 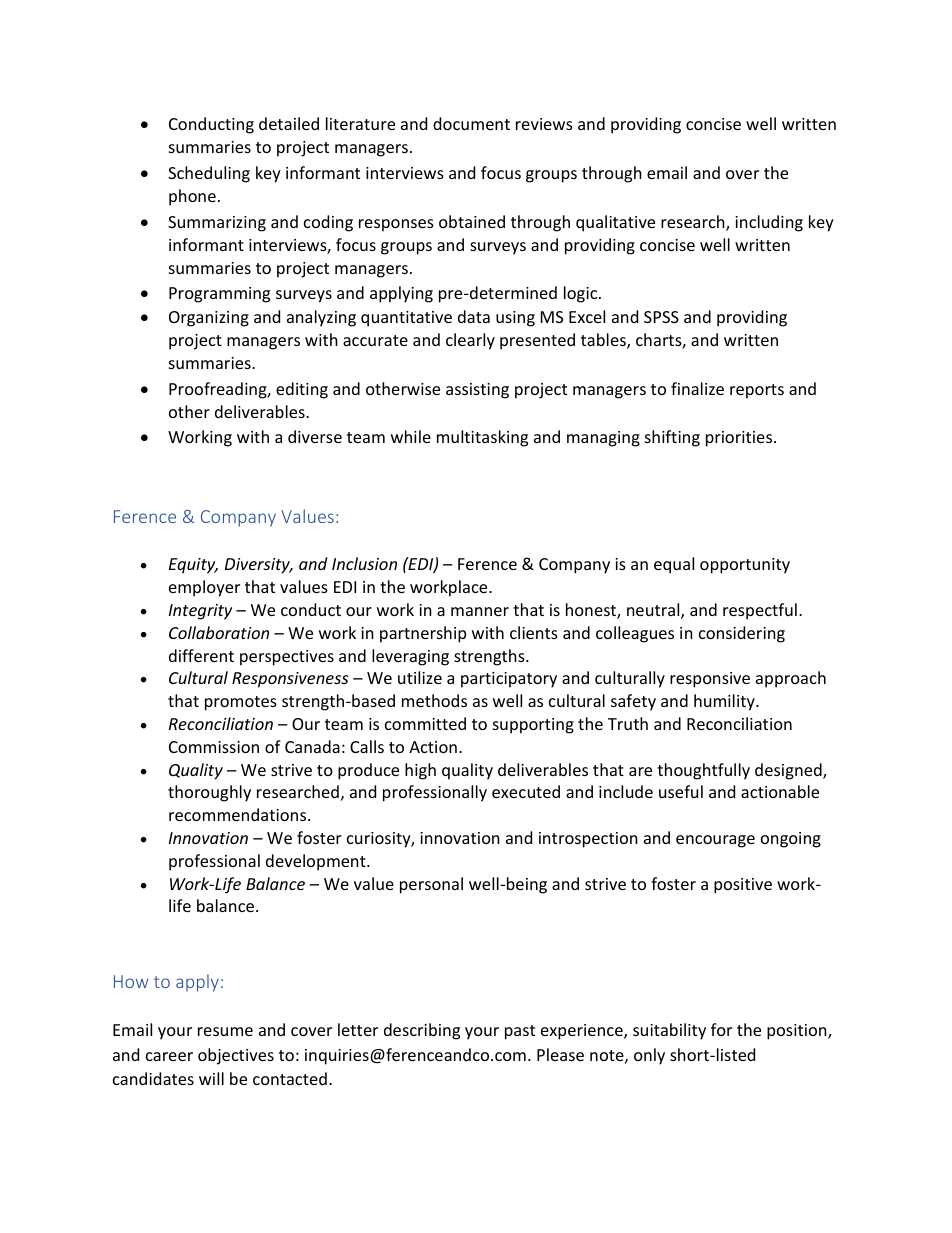 I want to click on including, so click(x=769, y=223).
